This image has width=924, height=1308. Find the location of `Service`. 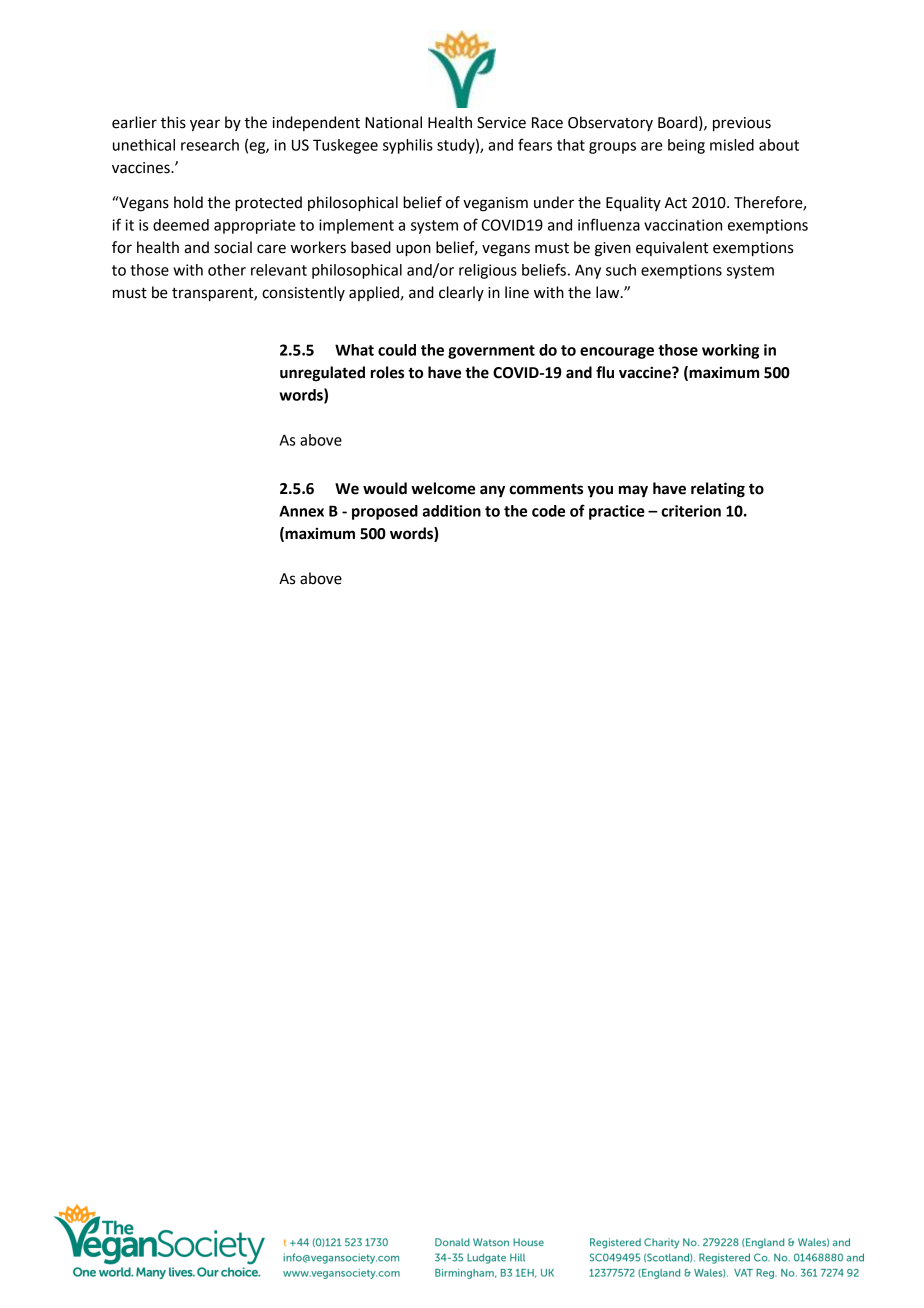

Service is located at coordinates (501, 123).
